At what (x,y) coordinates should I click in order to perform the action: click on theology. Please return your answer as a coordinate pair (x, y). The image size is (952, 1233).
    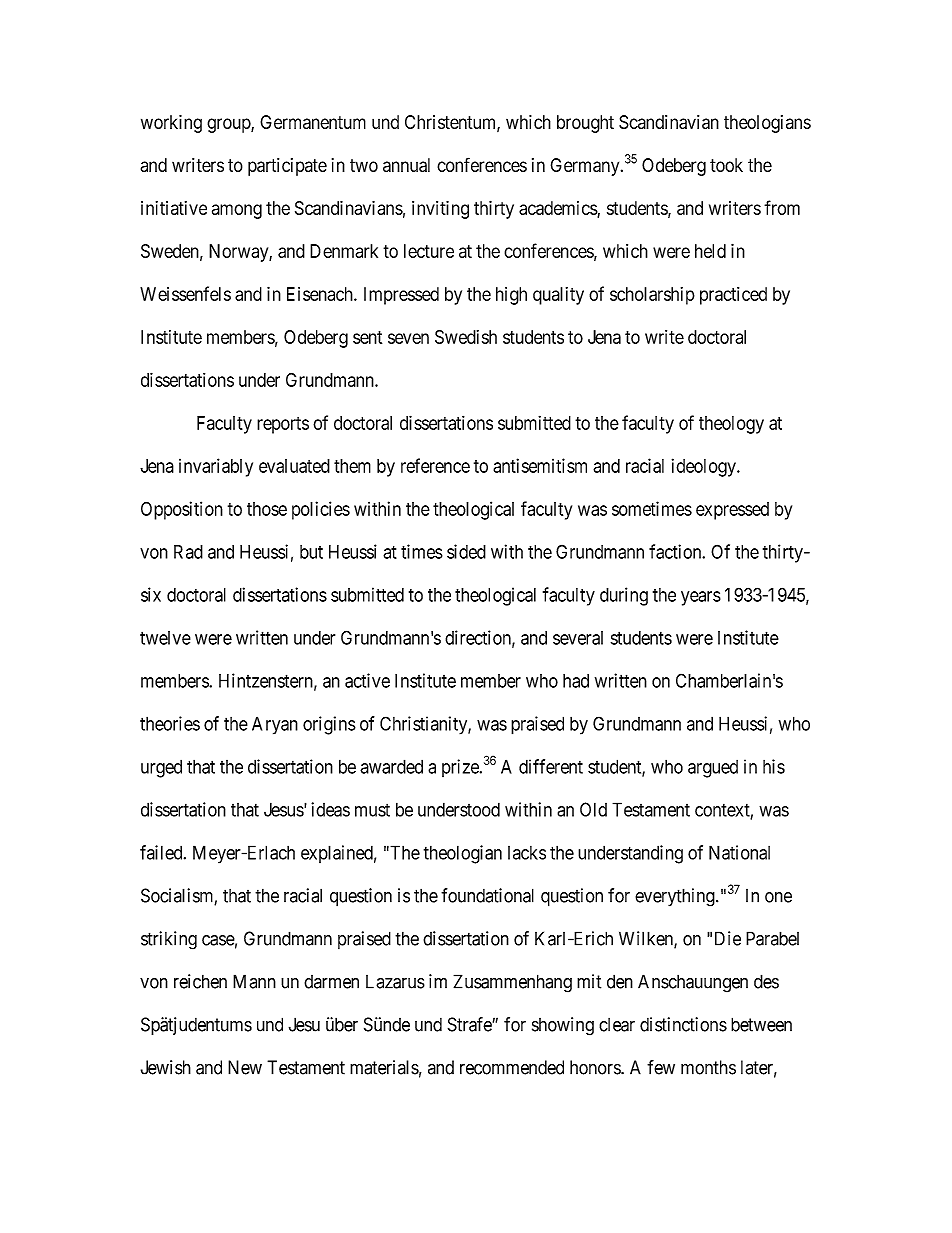
    Looking at the image, I should click on (731, 425).
